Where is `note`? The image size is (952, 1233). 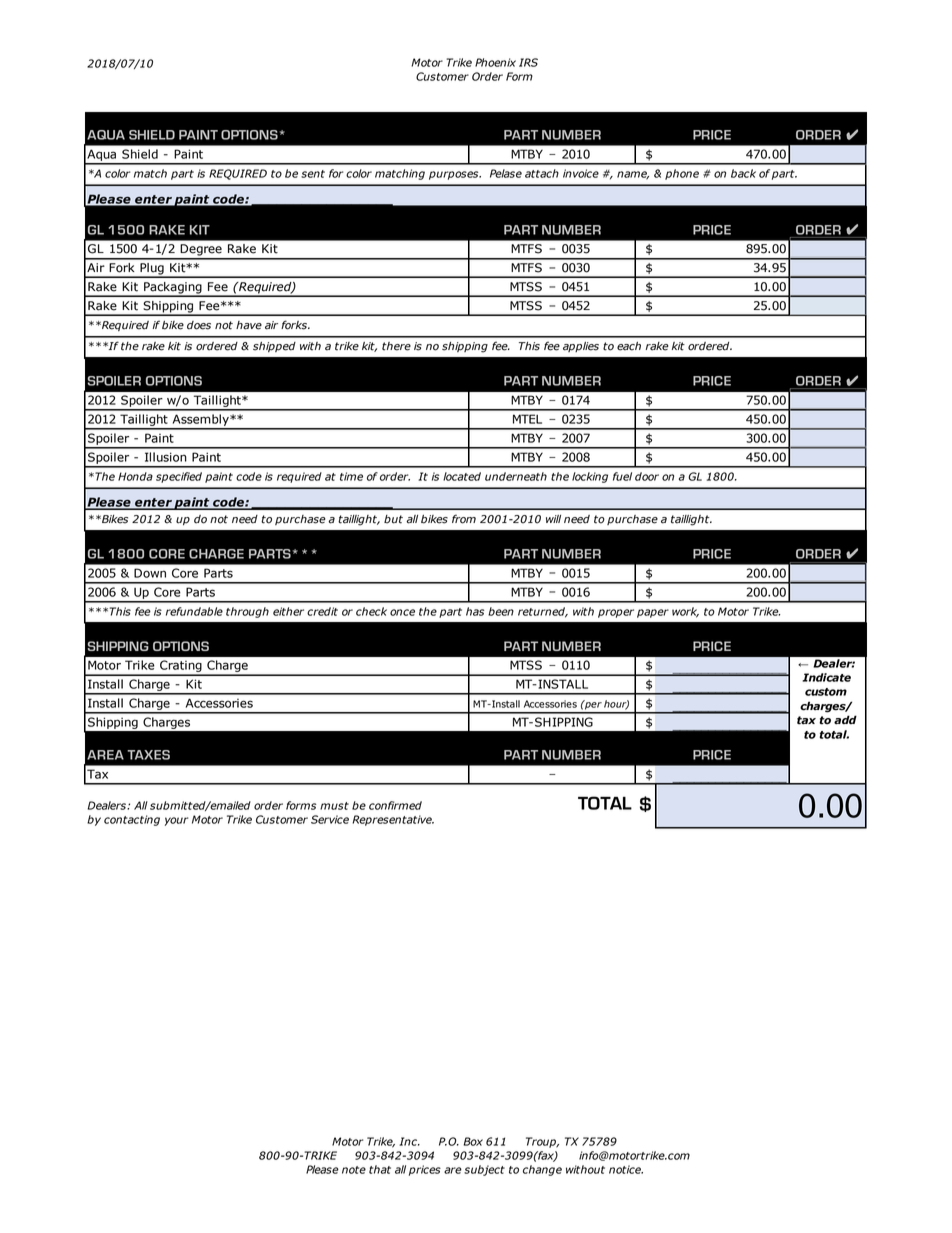
note is located at coordinates (354, 1170).
